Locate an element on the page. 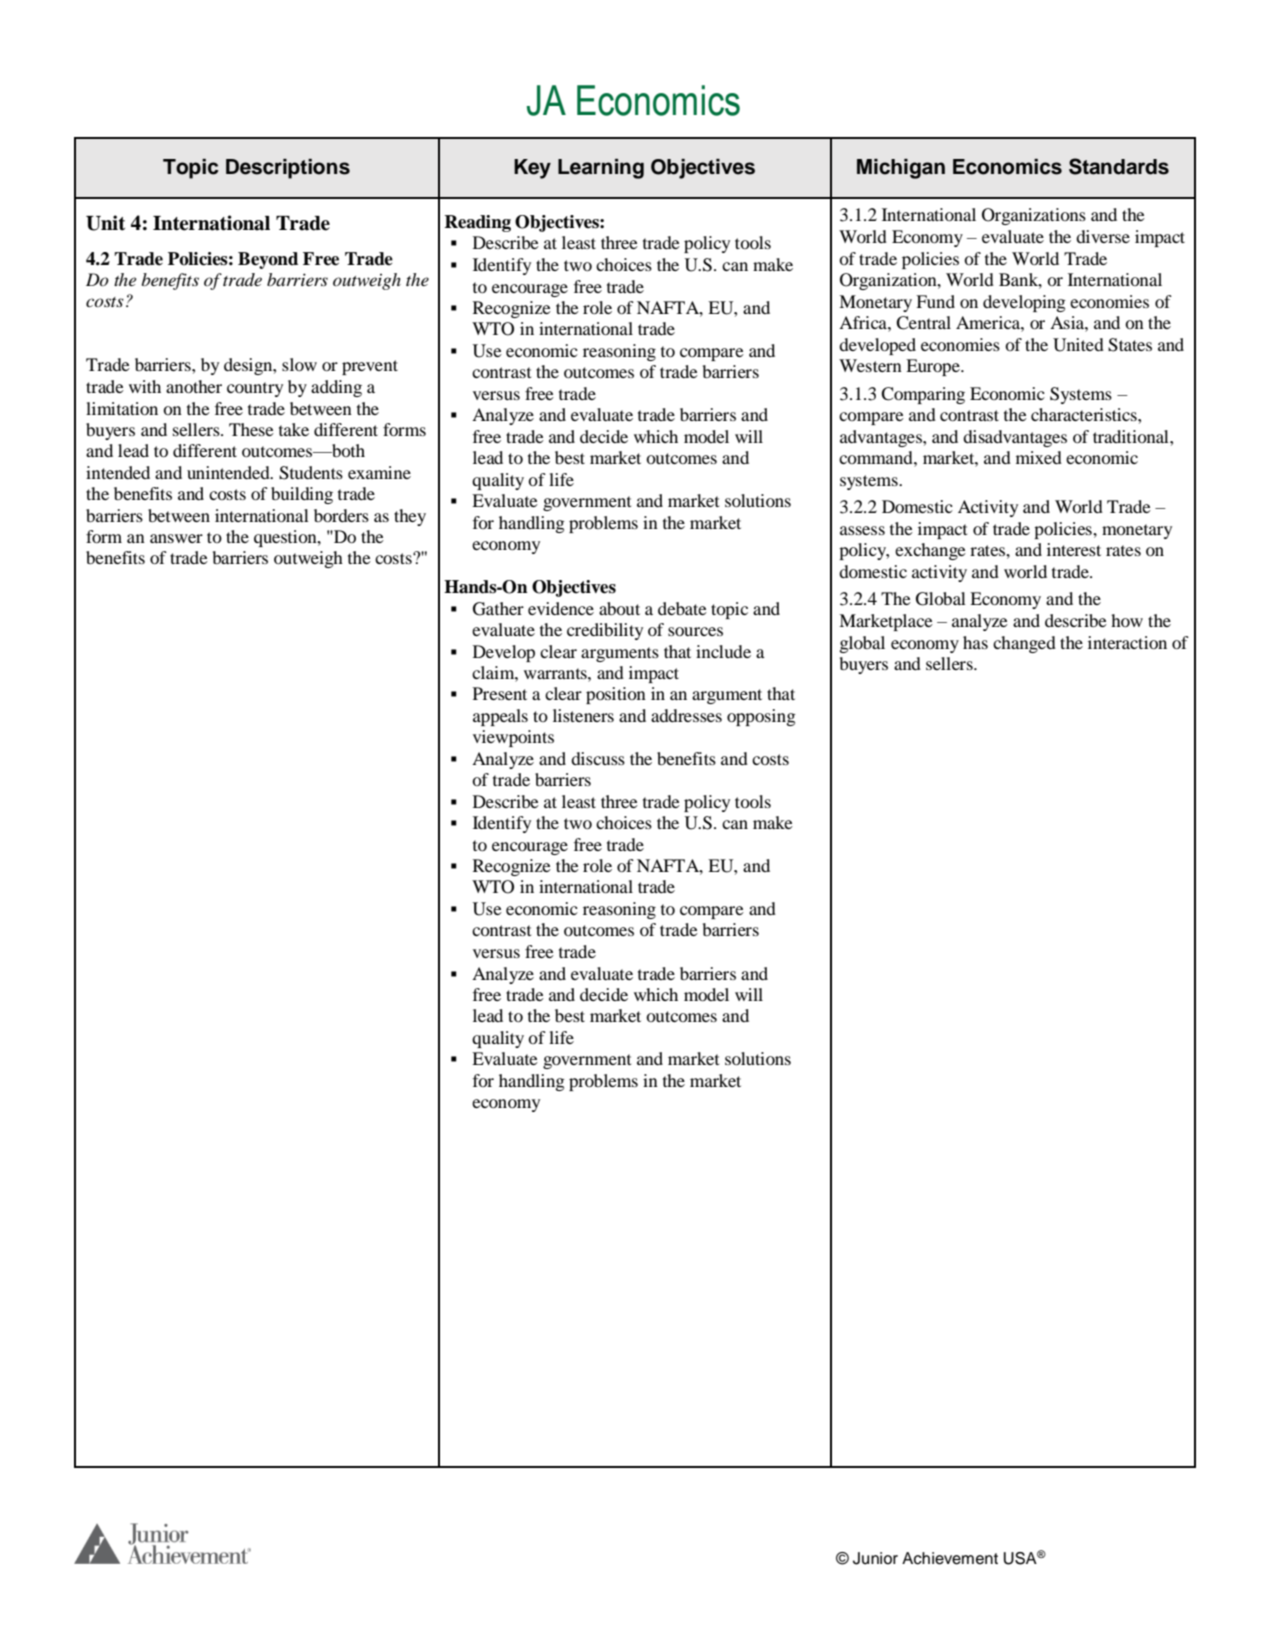 Image resolution: width=1269 pixels, height=1642 pixels. Junior is located at coordinates (875, 1558).
